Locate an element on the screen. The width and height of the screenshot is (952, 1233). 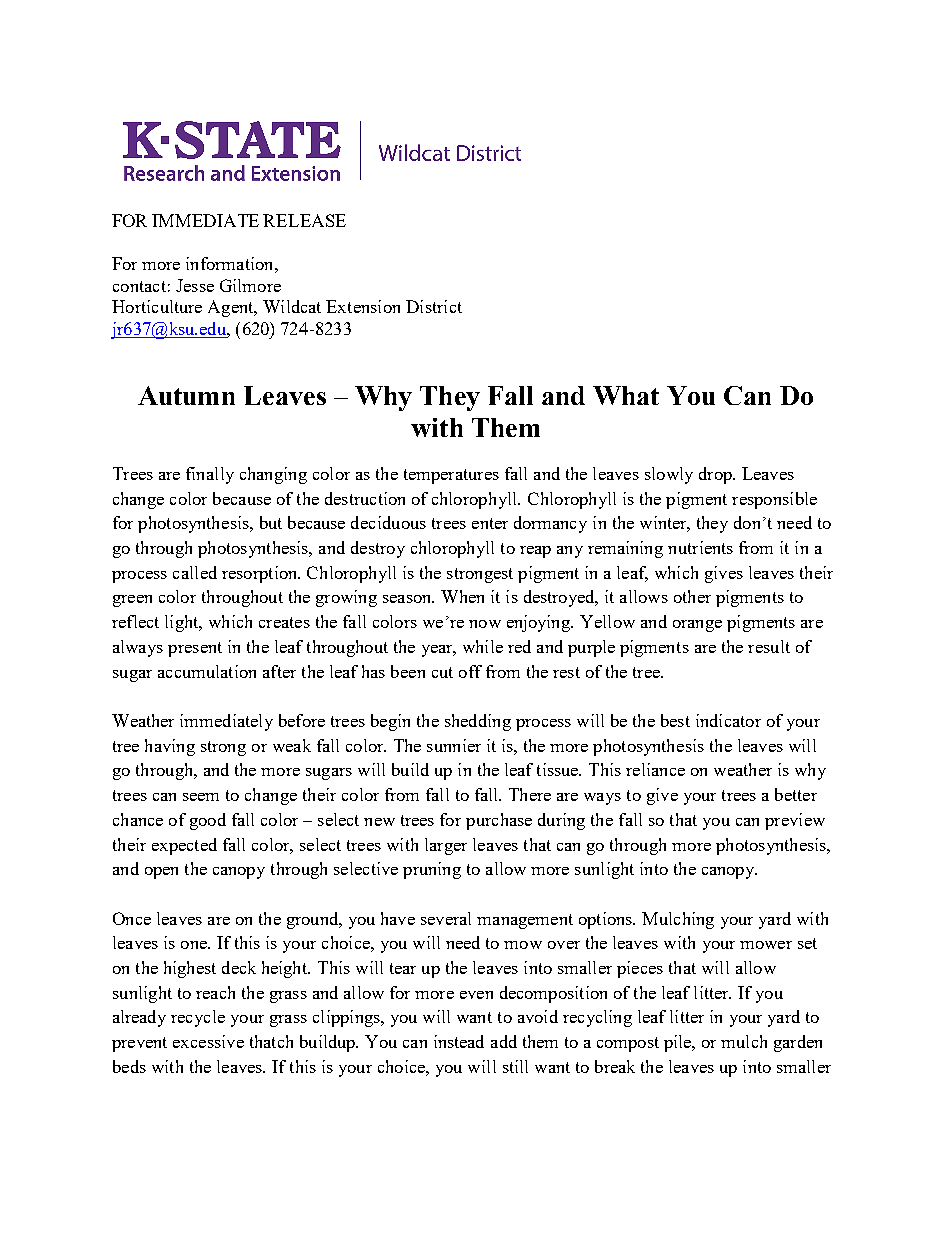
District is located at coordinates (434, 306).
